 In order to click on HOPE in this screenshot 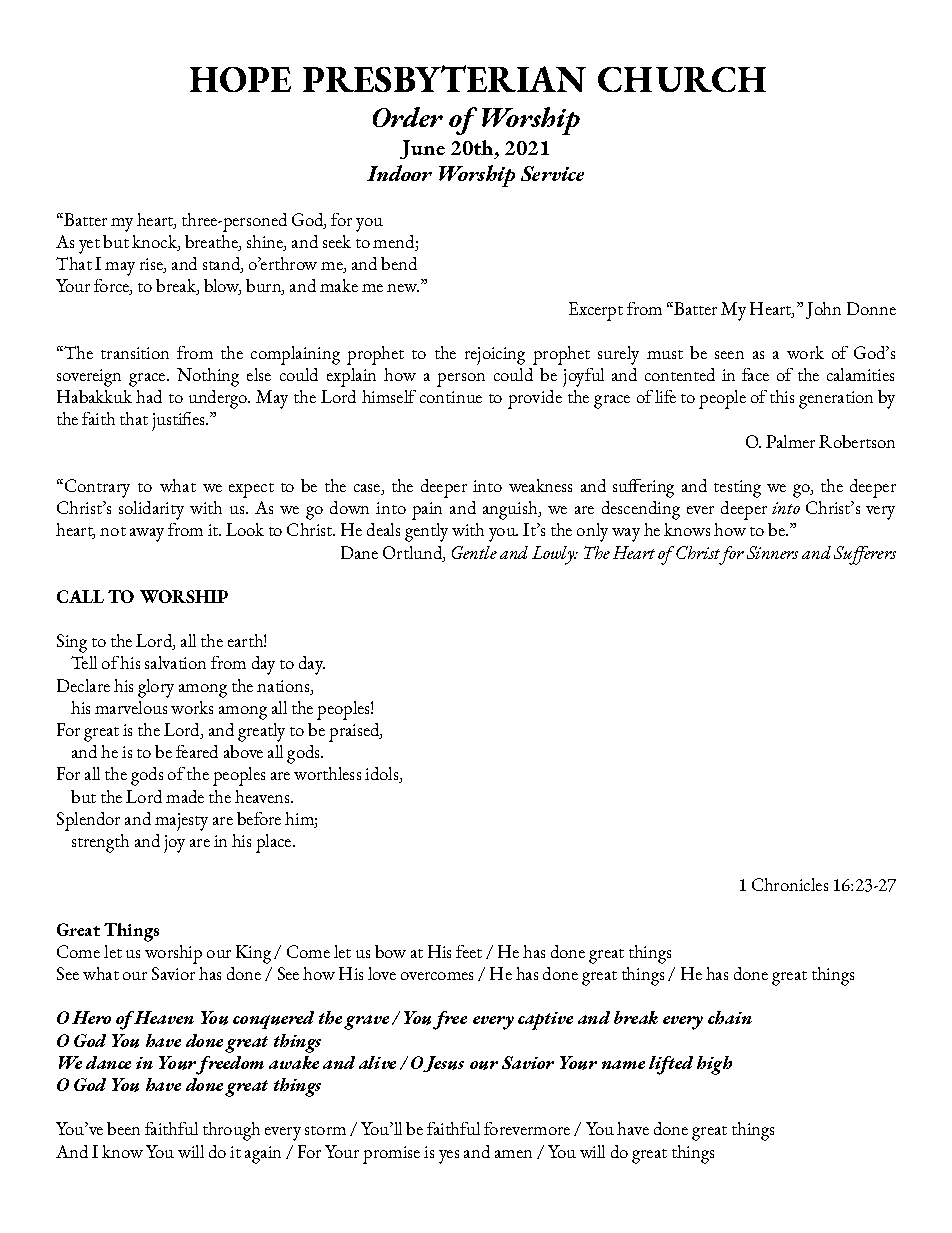, I will do `click(240, 79)`.
